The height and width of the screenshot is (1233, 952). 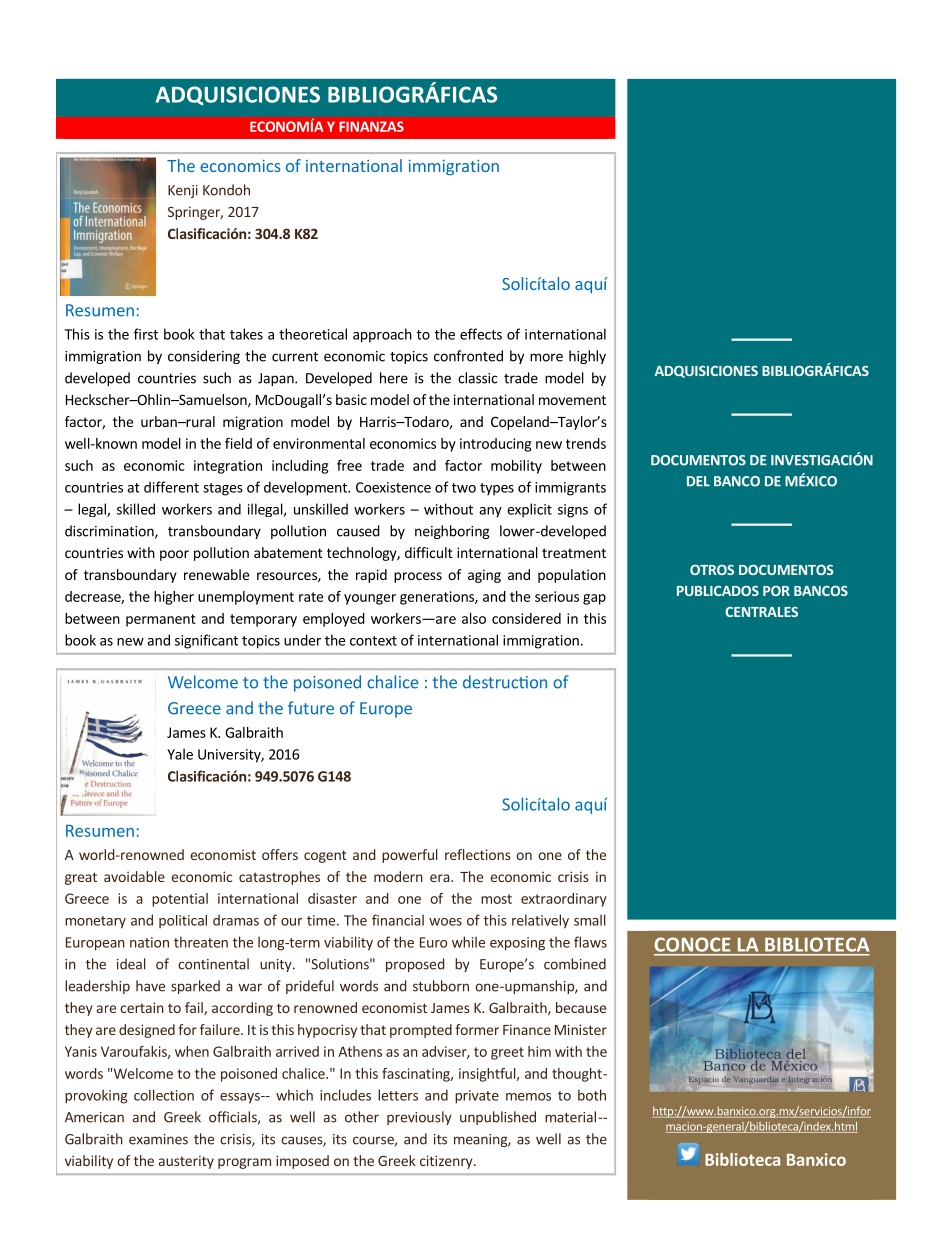 What do you see at coordinates (332, 898) in the screenshot?
I see `disaster` at bounding box center [332, 898].
